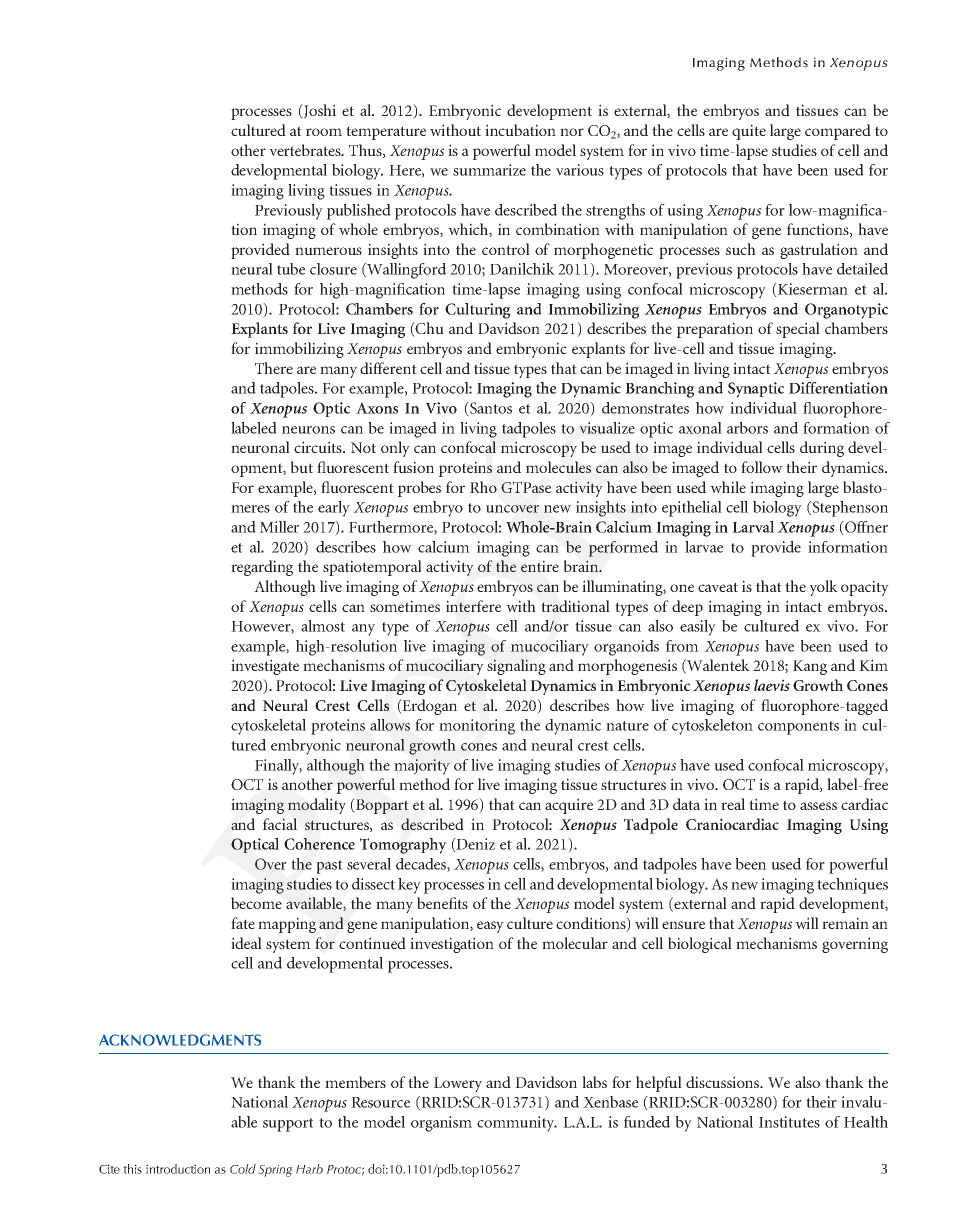 The image size is (962, 1232). Describe the element at coordinates (243, 1169) in the image. I see `Cold` at that location.
